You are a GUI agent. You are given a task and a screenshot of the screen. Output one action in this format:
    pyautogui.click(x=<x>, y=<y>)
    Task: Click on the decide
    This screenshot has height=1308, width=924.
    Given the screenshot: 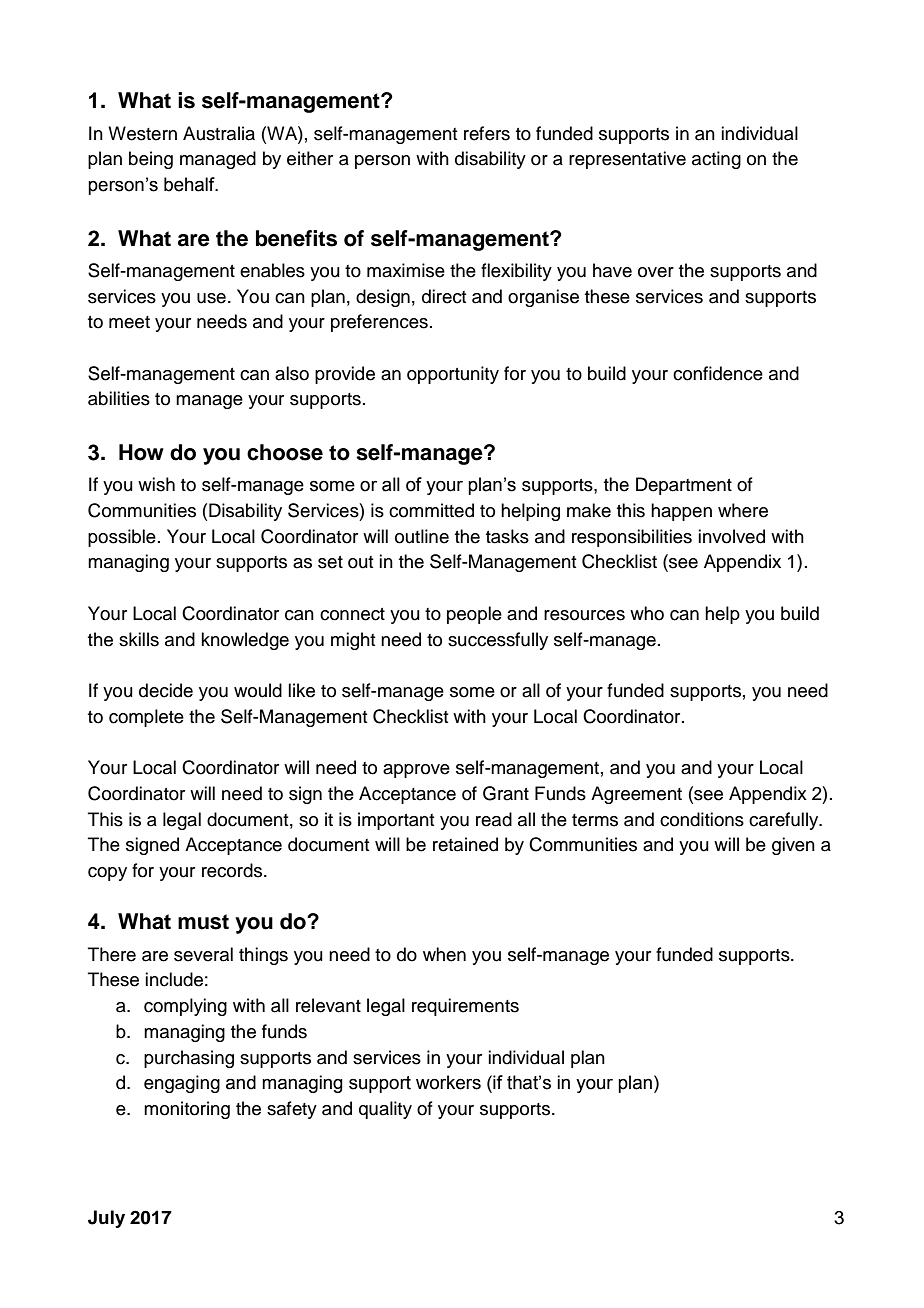 What is the action you would take?
    pyautogui.click(x=166, y=690)
